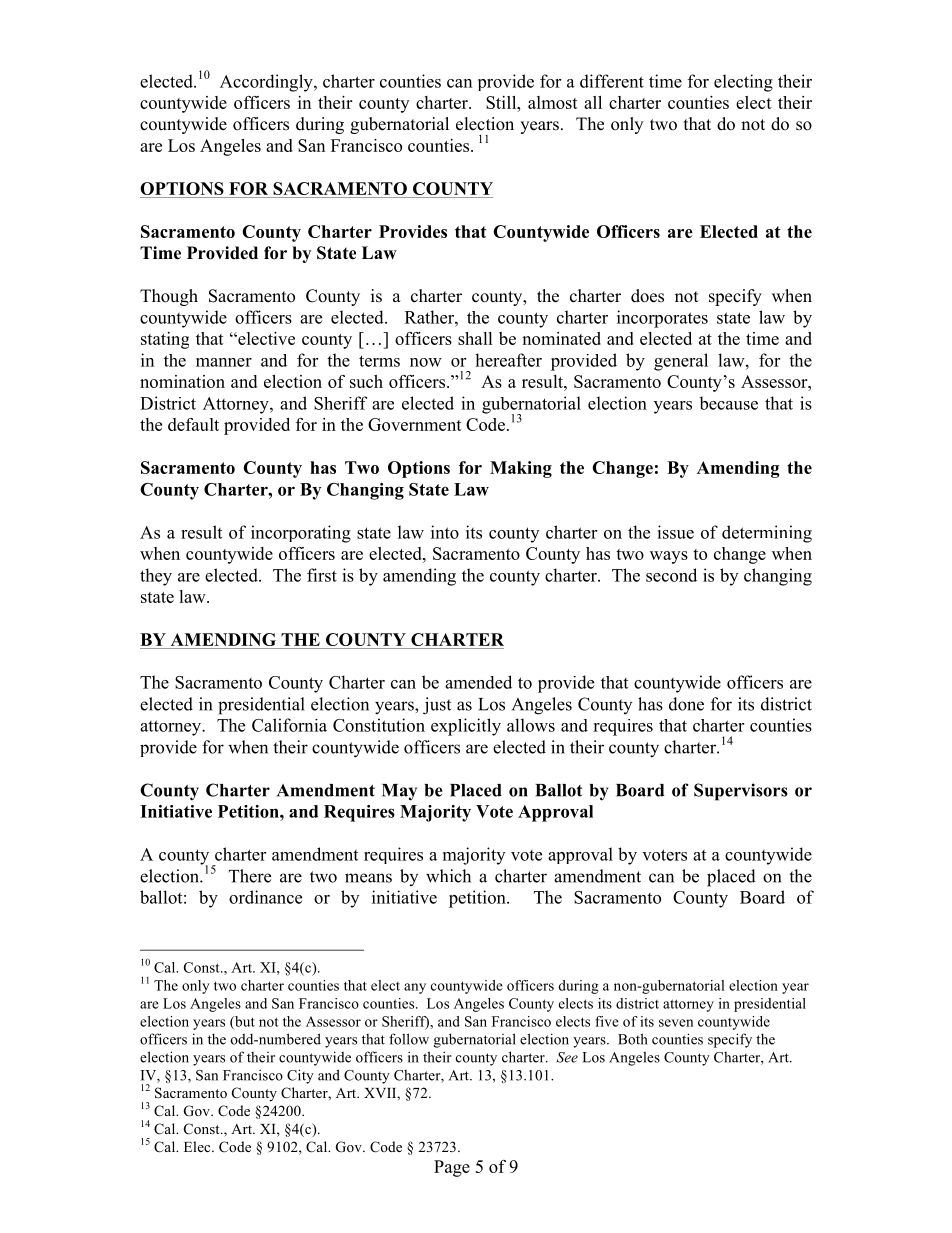 The image size is (952, 1233). Describe the element at coordinates (267, 83) in the page. I see `Accordingly` at that location.
